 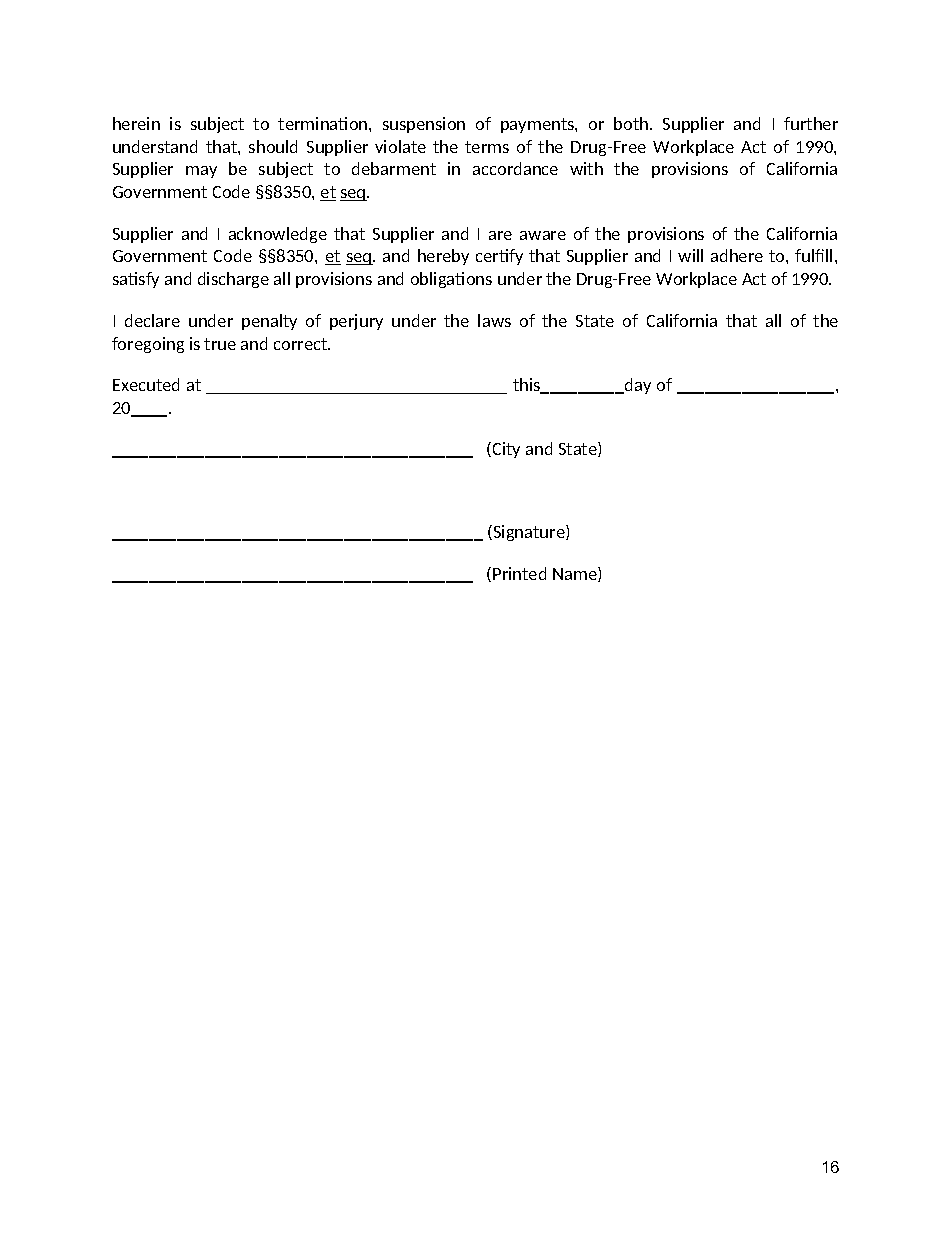 I want to click on adhere, so click(x=737, y=255).
